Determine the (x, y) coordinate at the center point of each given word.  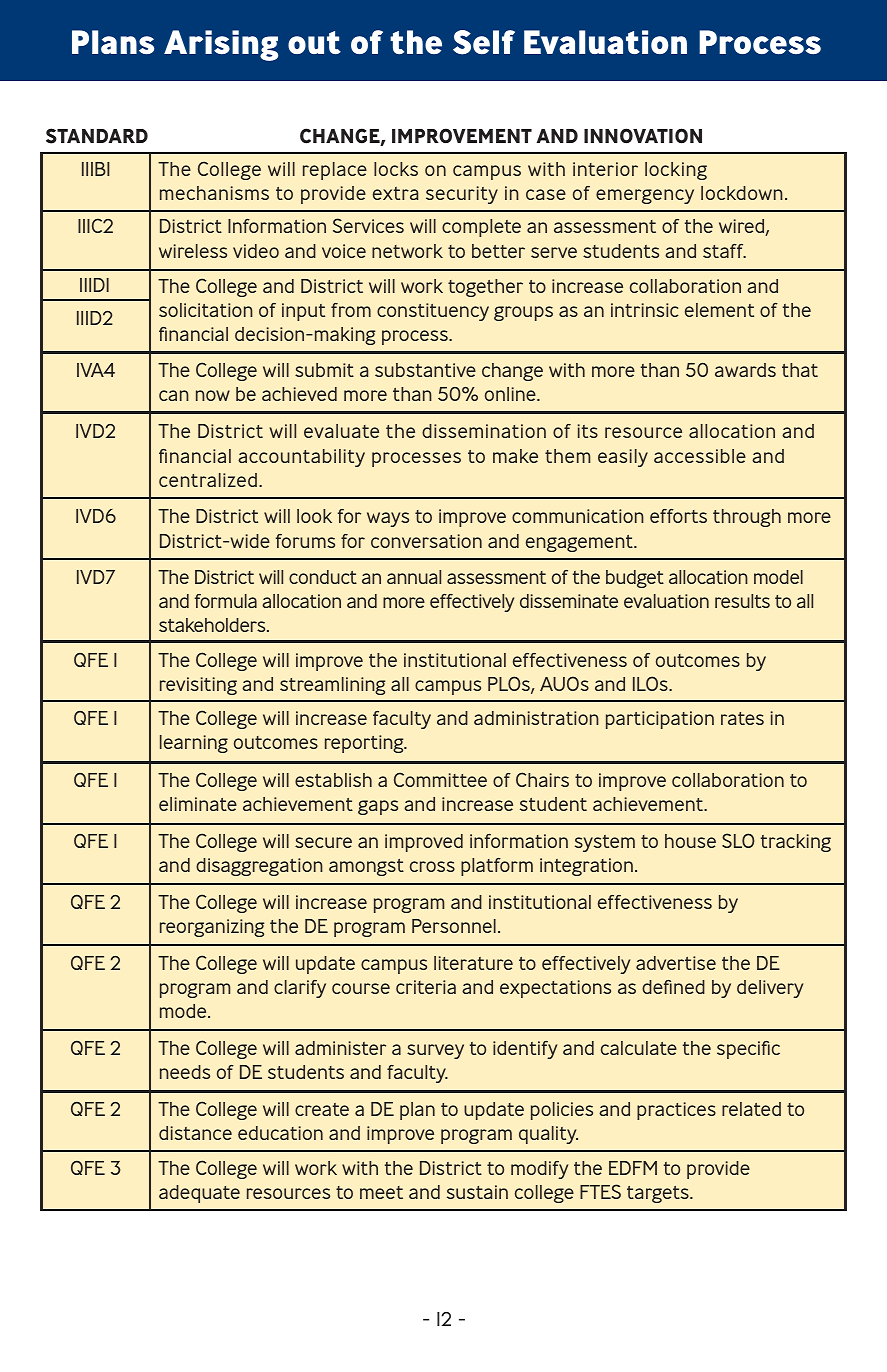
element (719, 310)
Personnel (454, 926)
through (747, 518)
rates (742, 718)
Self (484, 42)
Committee (440, 779)
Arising (221, 45)
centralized (208, 480)
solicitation (206, 310)
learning (194, 744)
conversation (426, 541)
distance (195, 1133)
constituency (433, 312)
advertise (676, 963)
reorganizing (212, 928)
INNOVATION (643, 136)
